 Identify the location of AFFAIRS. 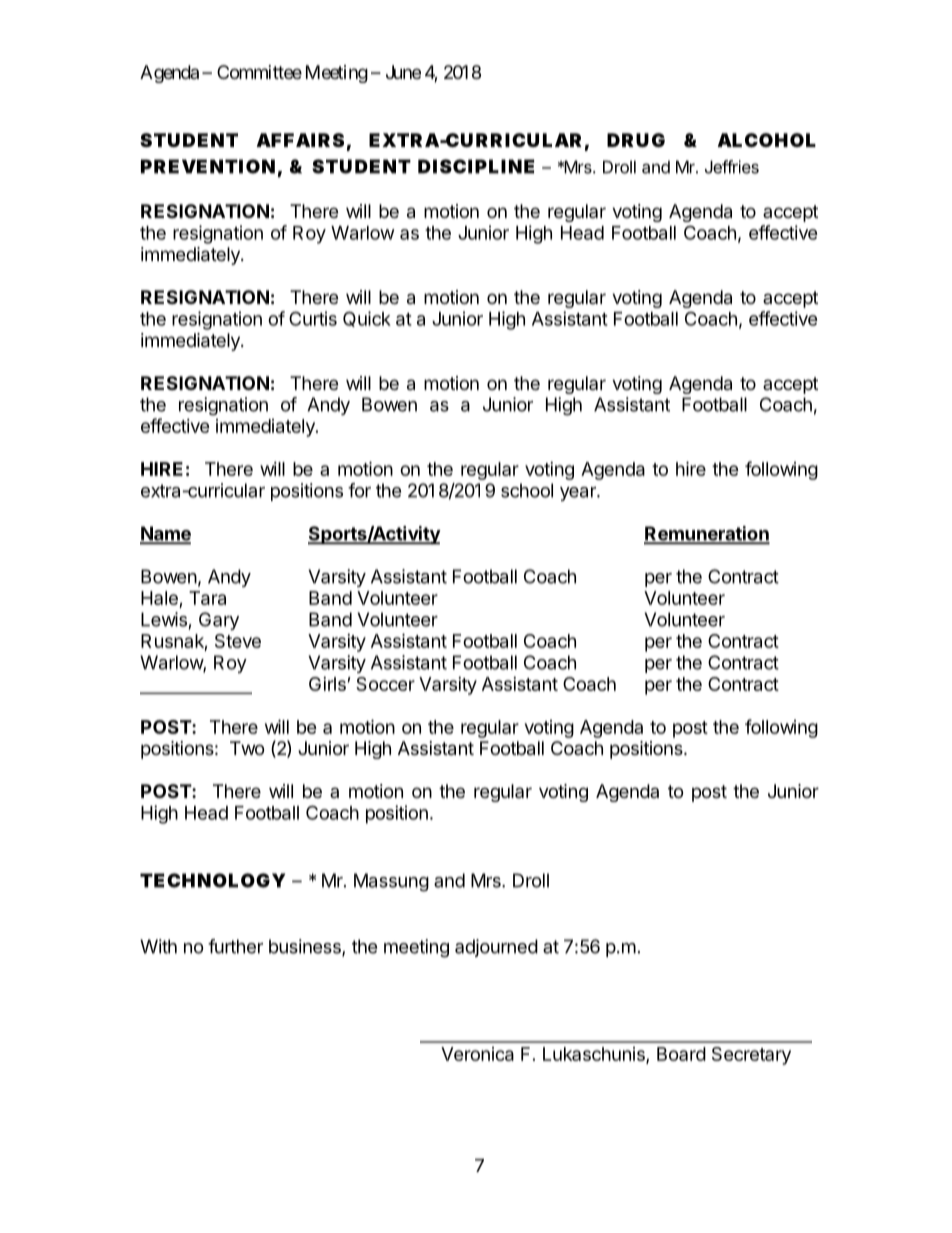
(300, 140).
